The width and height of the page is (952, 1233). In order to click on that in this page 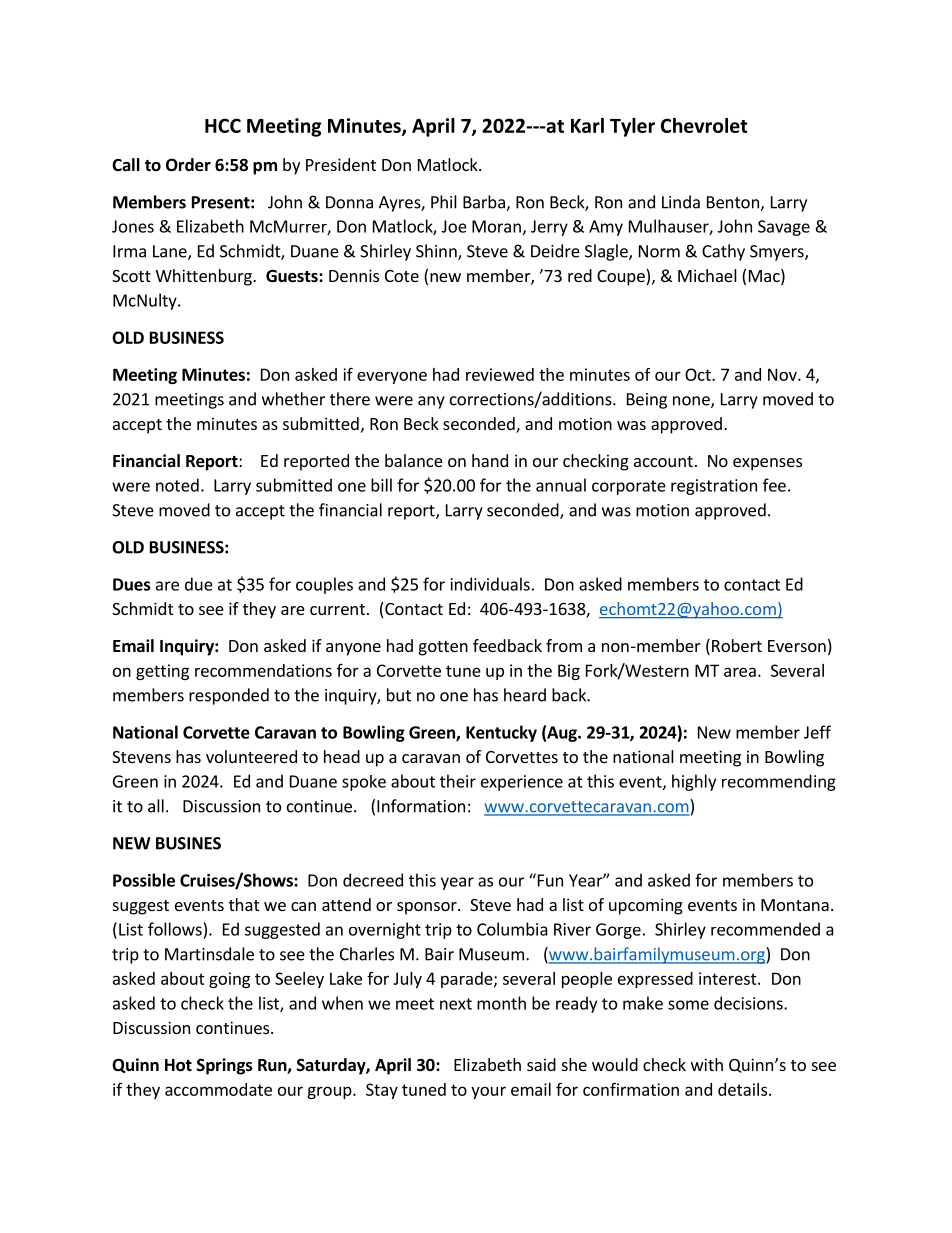, I will do `click(244, 904)`.
